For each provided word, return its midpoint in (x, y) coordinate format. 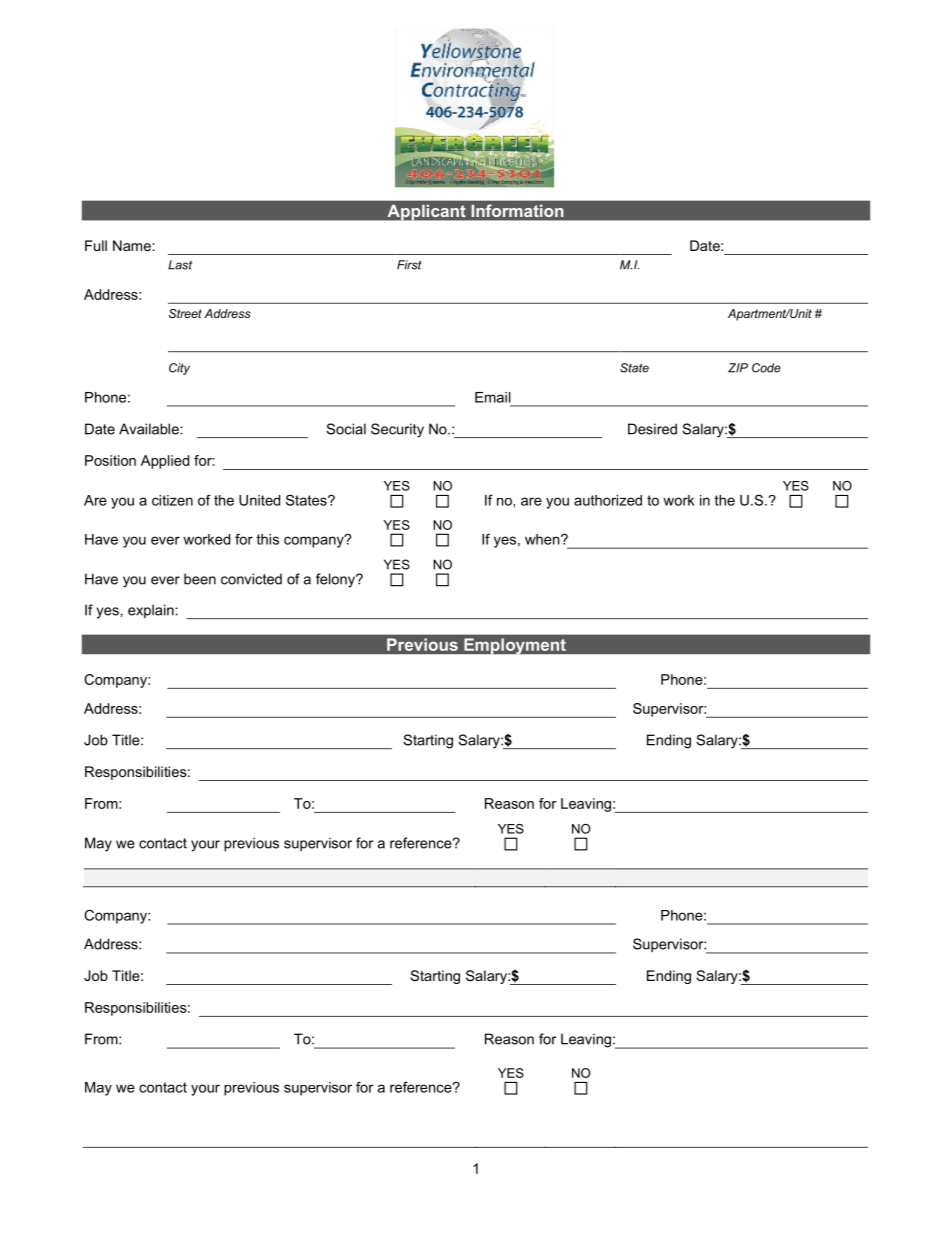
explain (151, 611)
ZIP (738, 368)
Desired (652, 429)
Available (149, 429)
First (409, 265)
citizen (172, 500)
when (543, 539)
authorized (608, 500)
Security (397, 430)
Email (493, 397)
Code (766, 368)
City (179, 369)
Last (180, 265)
